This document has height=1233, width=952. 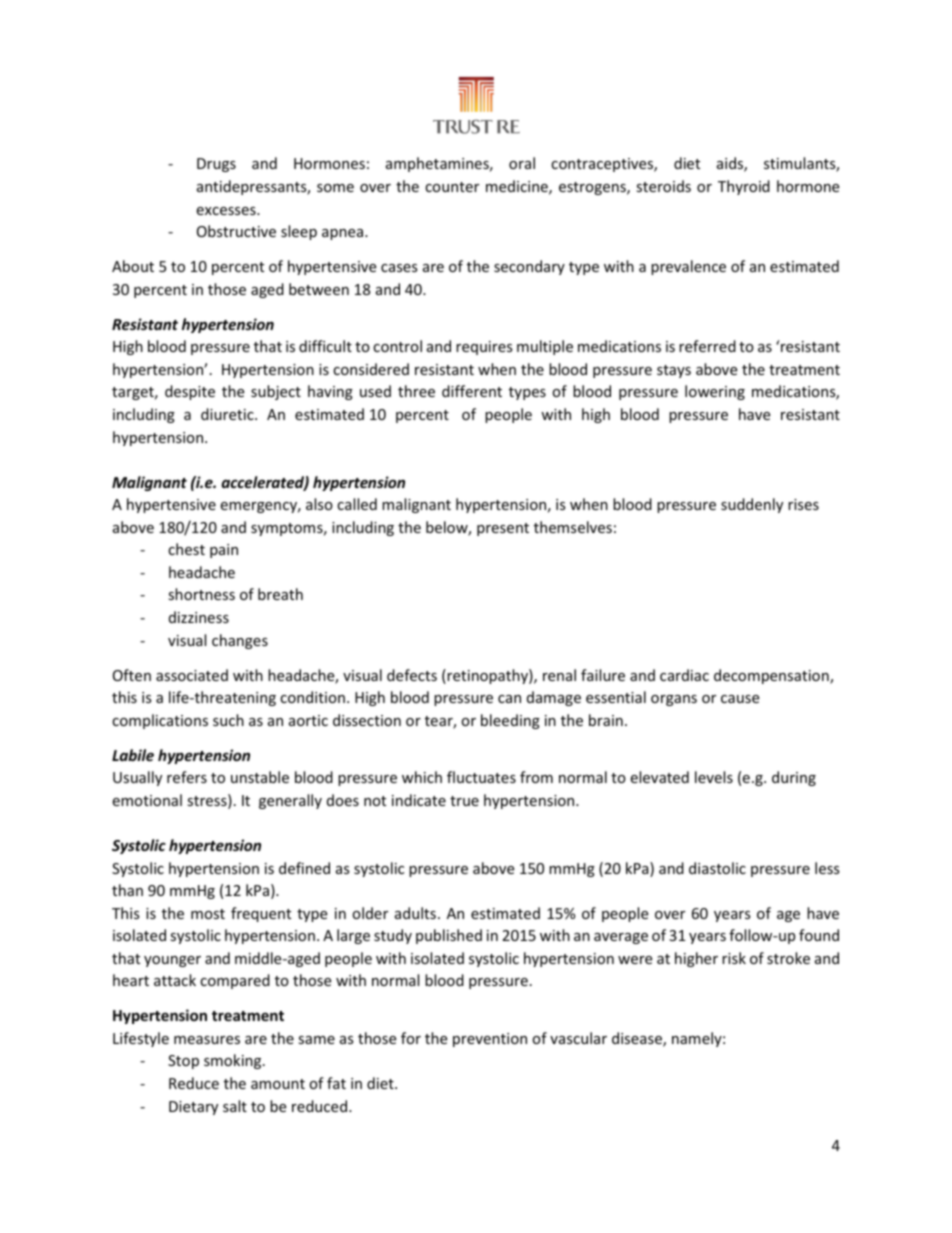 I want to click on defects, so click(x=412, y=675).
